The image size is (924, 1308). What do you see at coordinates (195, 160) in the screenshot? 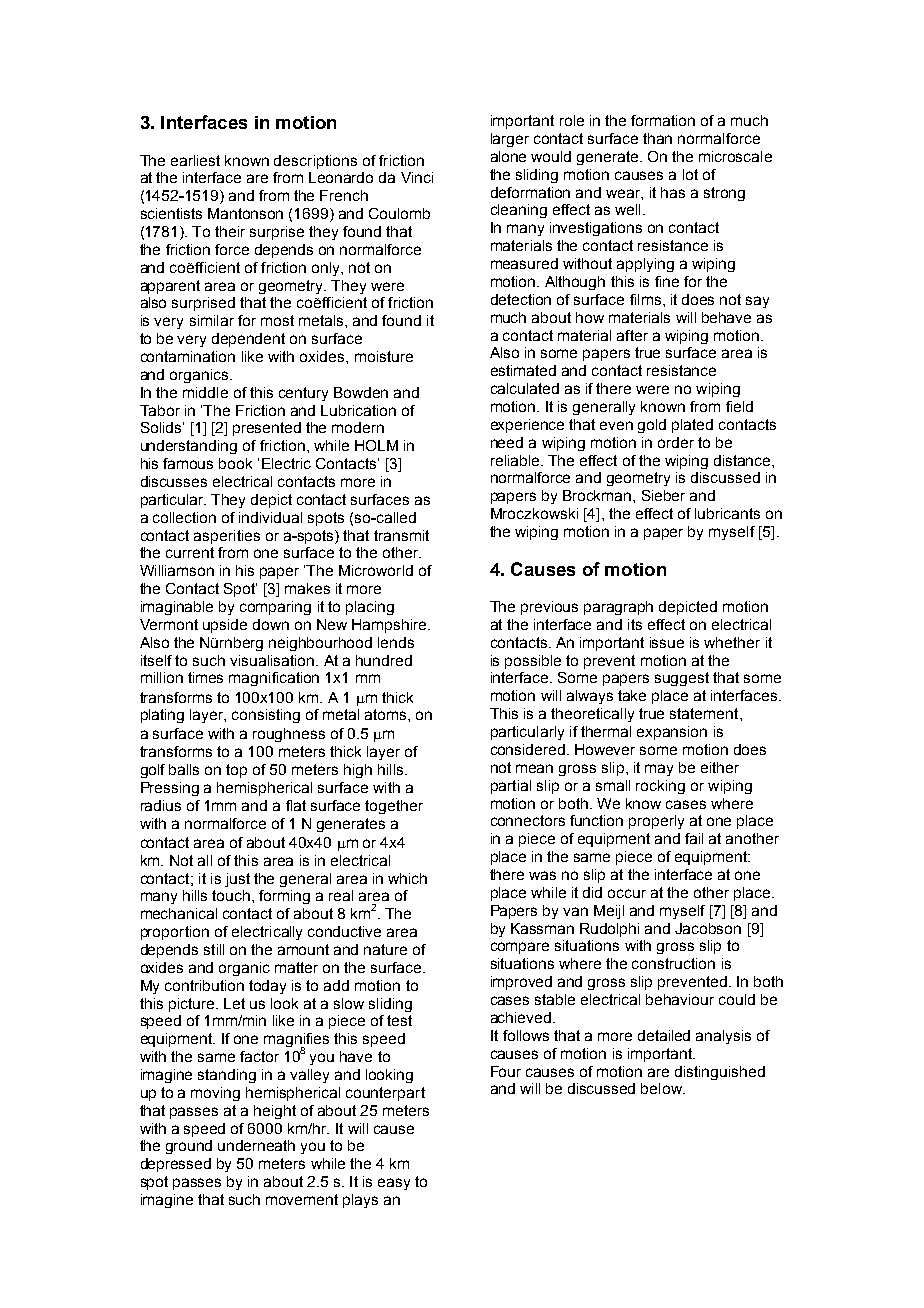
I see `earliest` at bounding box center [195, 160].
